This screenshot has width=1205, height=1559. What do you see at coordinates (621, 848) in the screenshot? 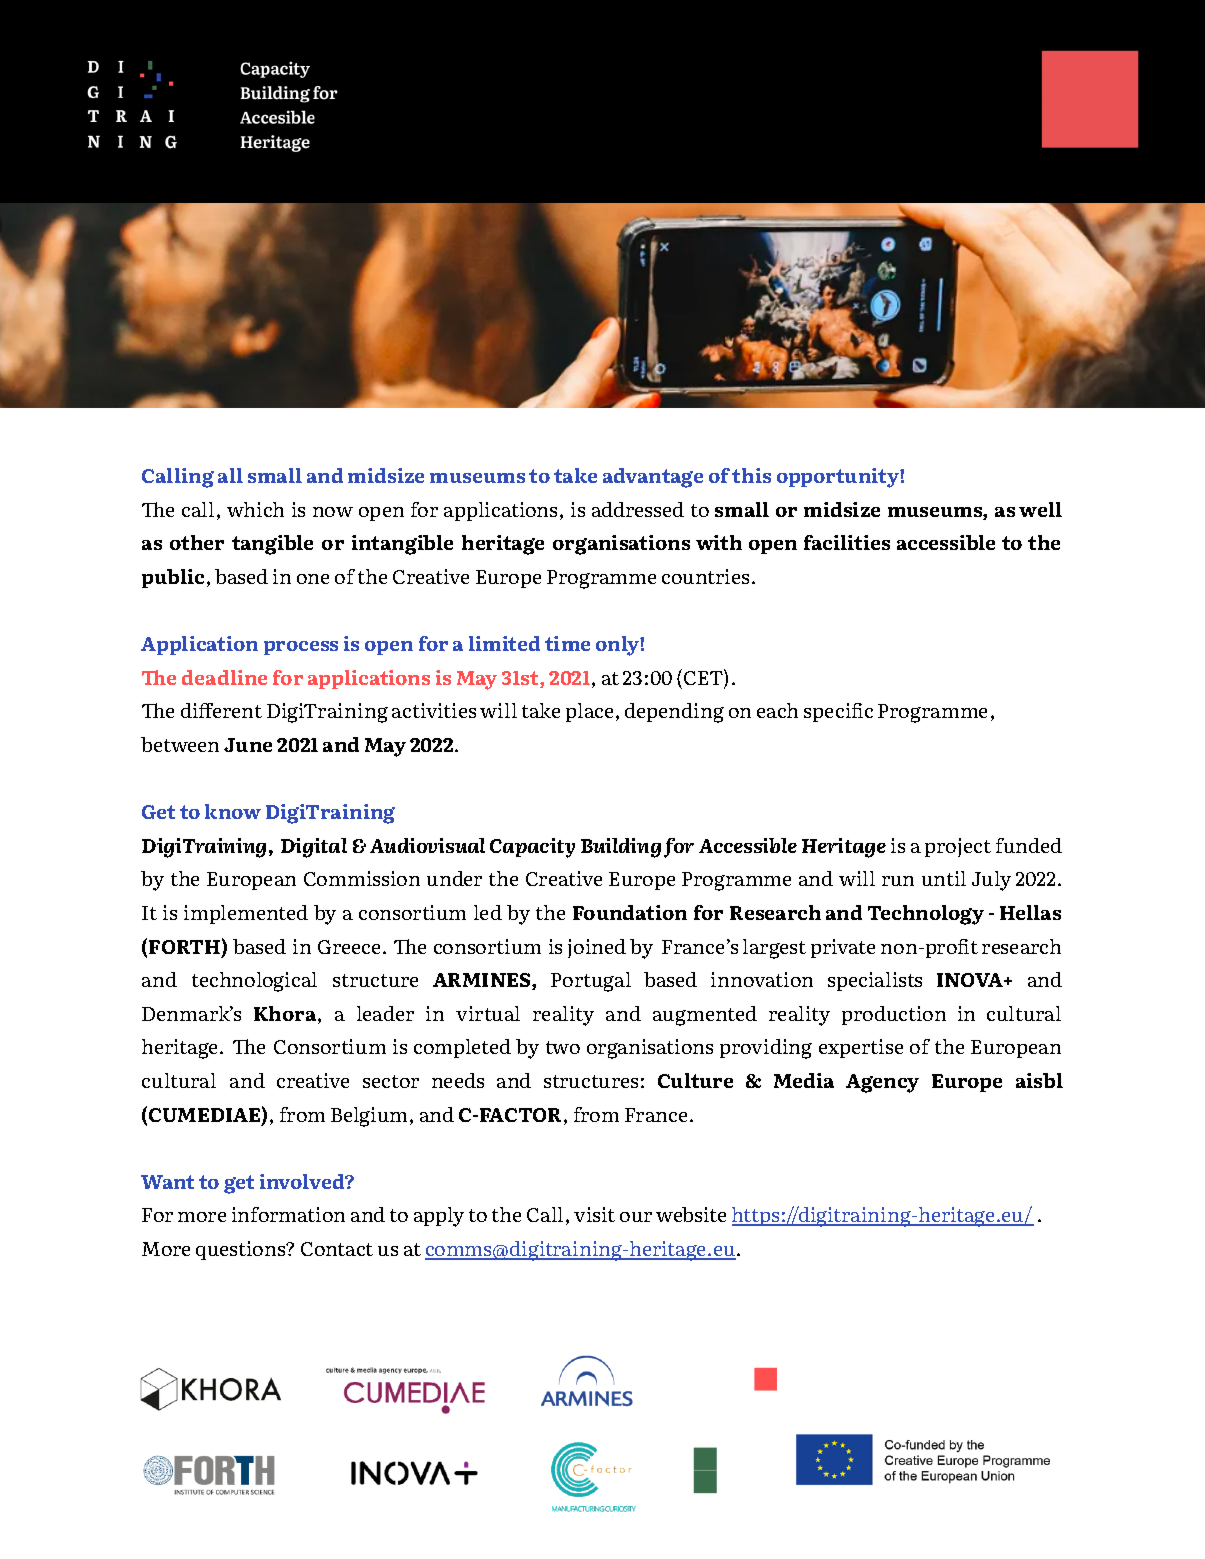
I see `Building` at bounding box center [621, 848].
